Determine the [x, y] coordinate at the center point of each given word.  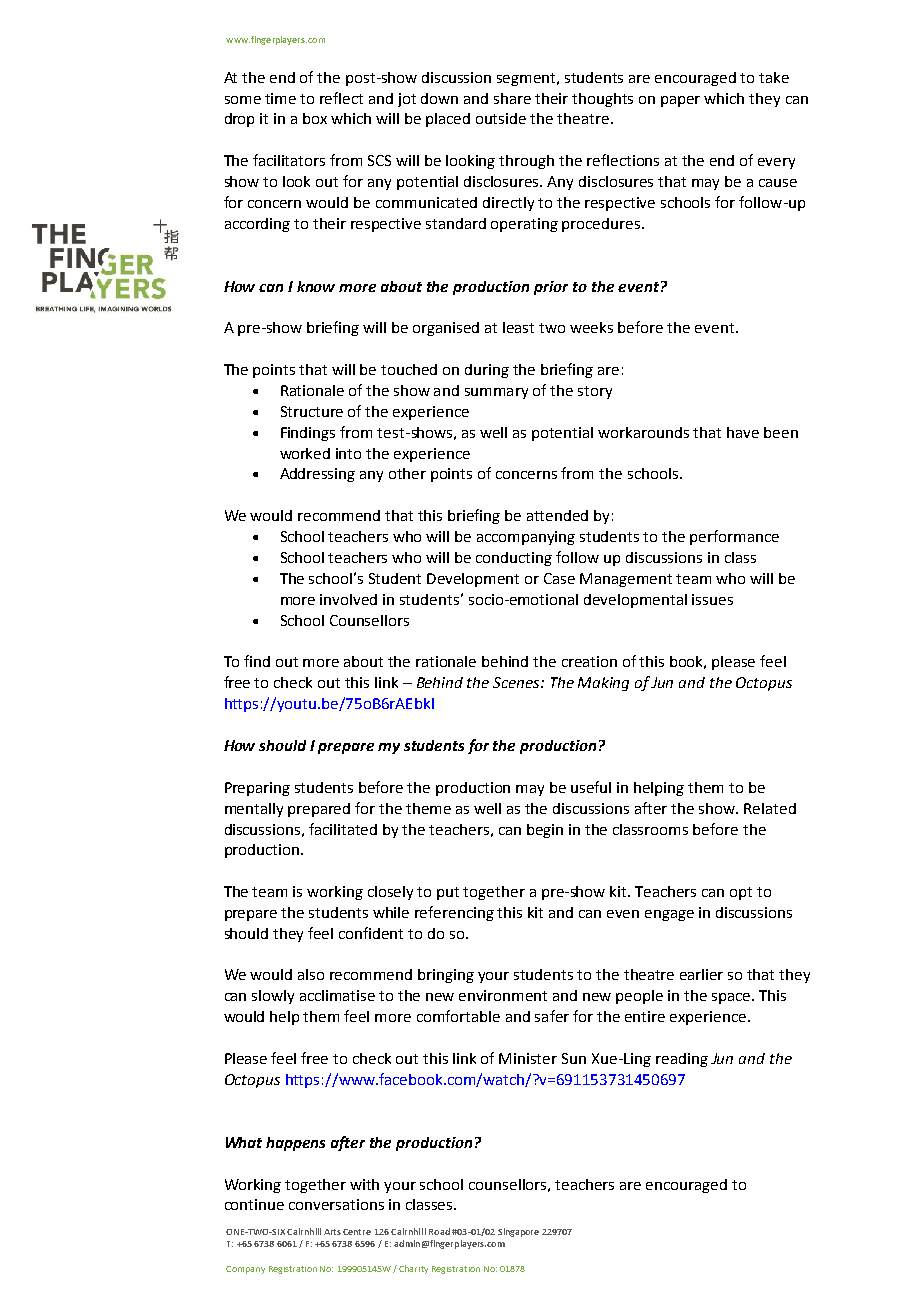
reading [682, 1060]
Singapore [518, 1232]
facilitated [343, 829]
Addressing [317, 475]
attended [557, 515]
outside [501, 118]
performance [734, 537]
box [315, 118]
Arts [332, 1232]
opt [741, 893]
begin [545, 831]
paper [680, 101]
